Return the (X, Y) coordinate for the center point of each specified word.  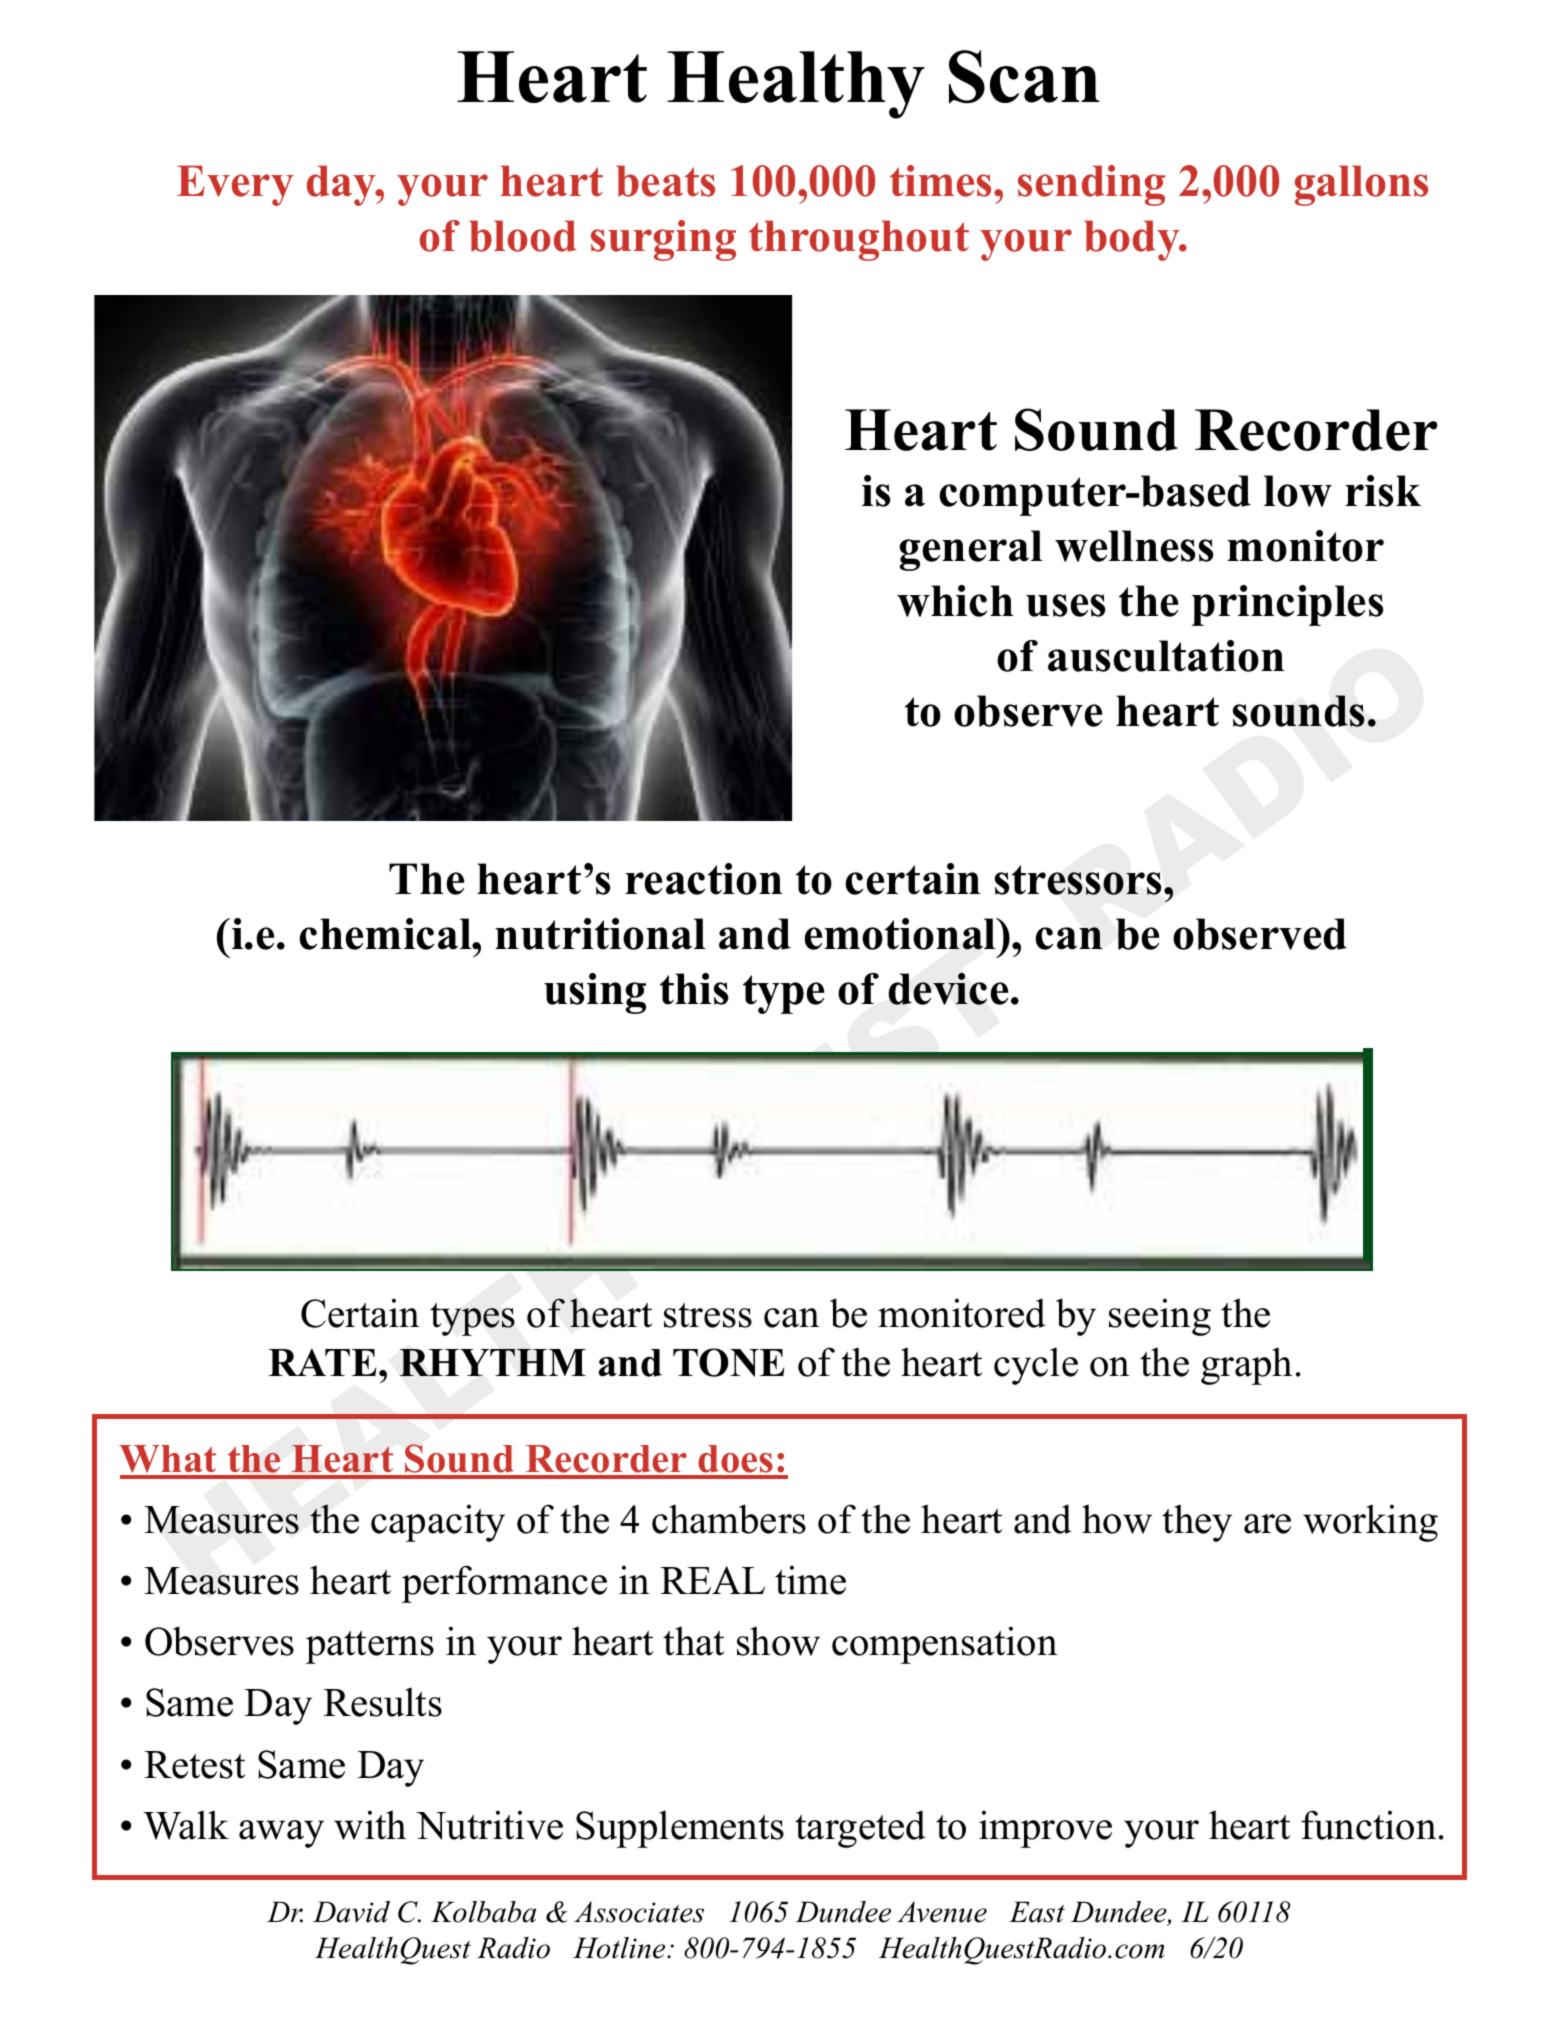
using (595, 993)
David (351, 1912)
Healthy (796, 85)
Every (235, 185)
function (1368, 1825)
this (694, 989)
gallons (1361, 185)
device (948, 989)
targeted (860, 1829)
